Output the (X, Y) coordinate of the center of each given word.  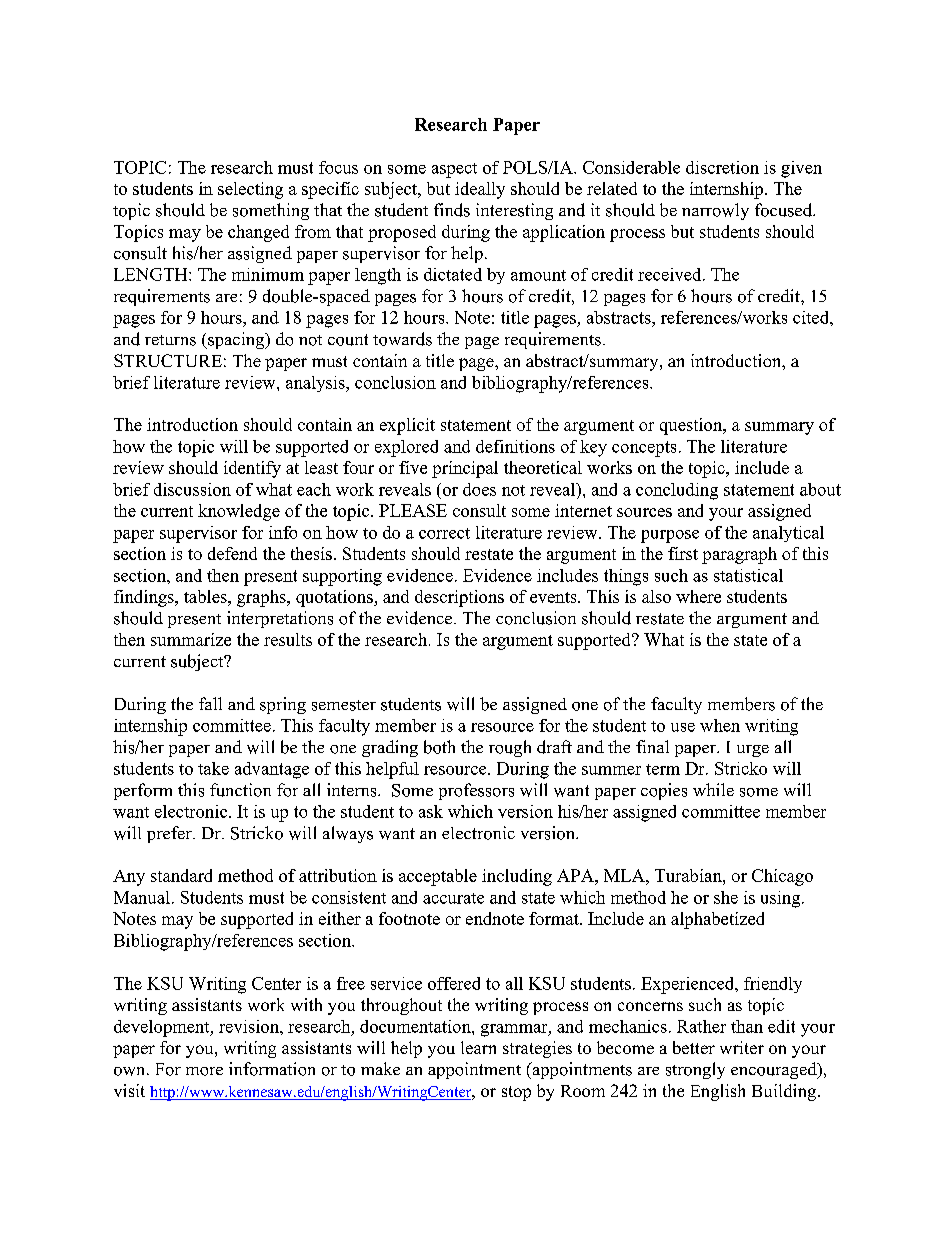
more (204, 1071)
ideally (480, 190)
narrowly (715, 211)
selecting (250, 190)
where (698, 596)
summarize (191, 639)
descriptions (459, 598)
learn (478, 1047)
